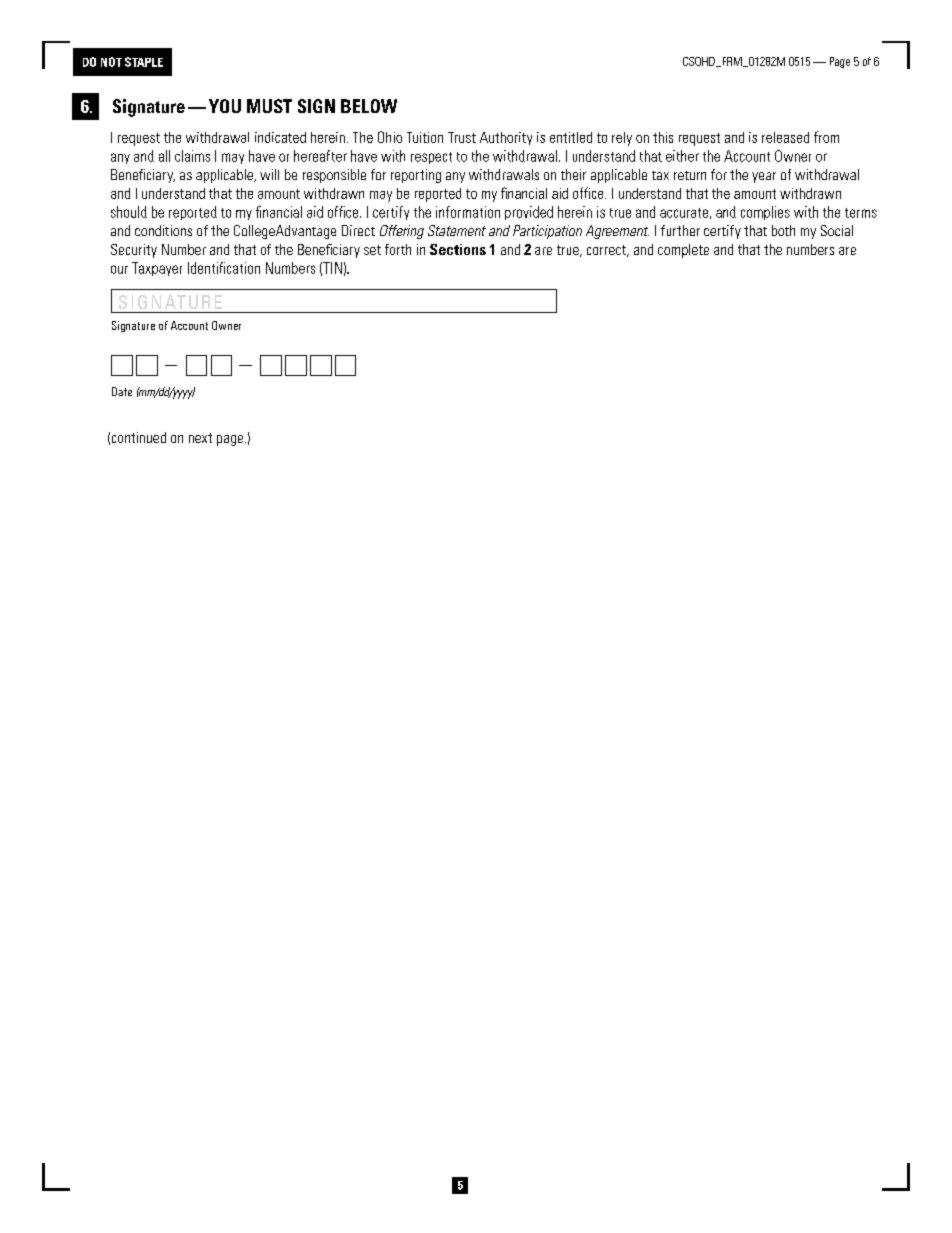 The image size is (952, 1233). I want to click on forth, so click(398, 249).
